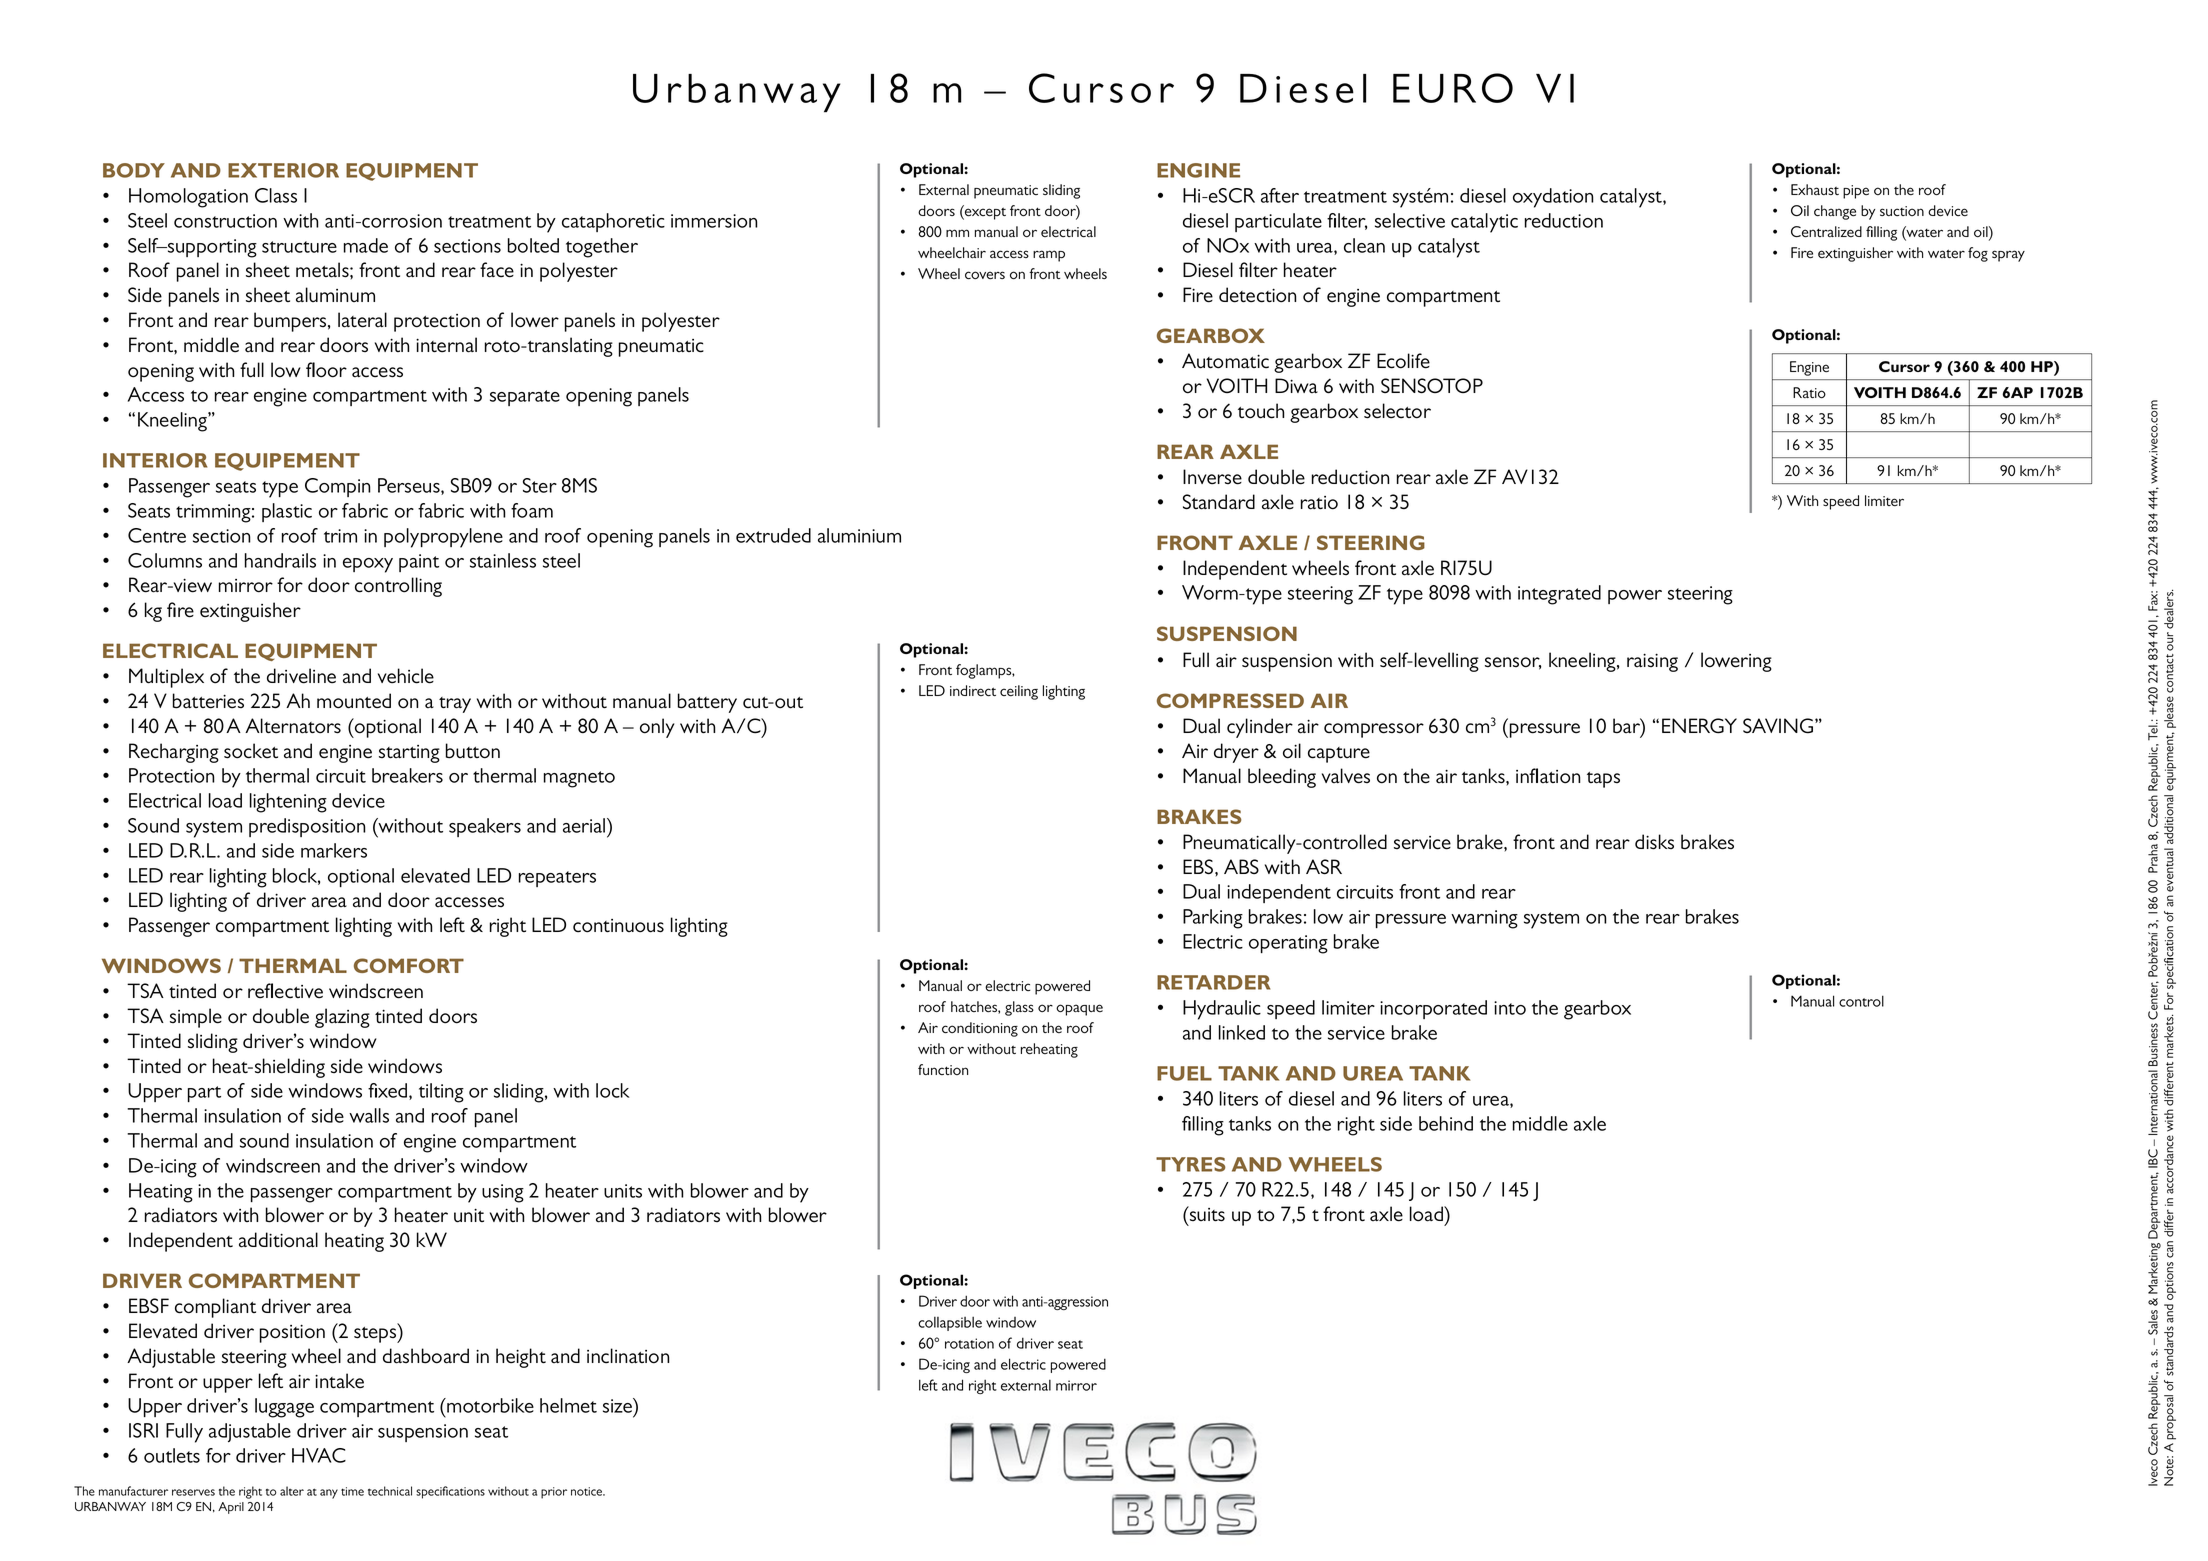  What do you see at coordinates (1079, 1010) in the image?
I see `opaque` at bounding box center [1079, 1010].
